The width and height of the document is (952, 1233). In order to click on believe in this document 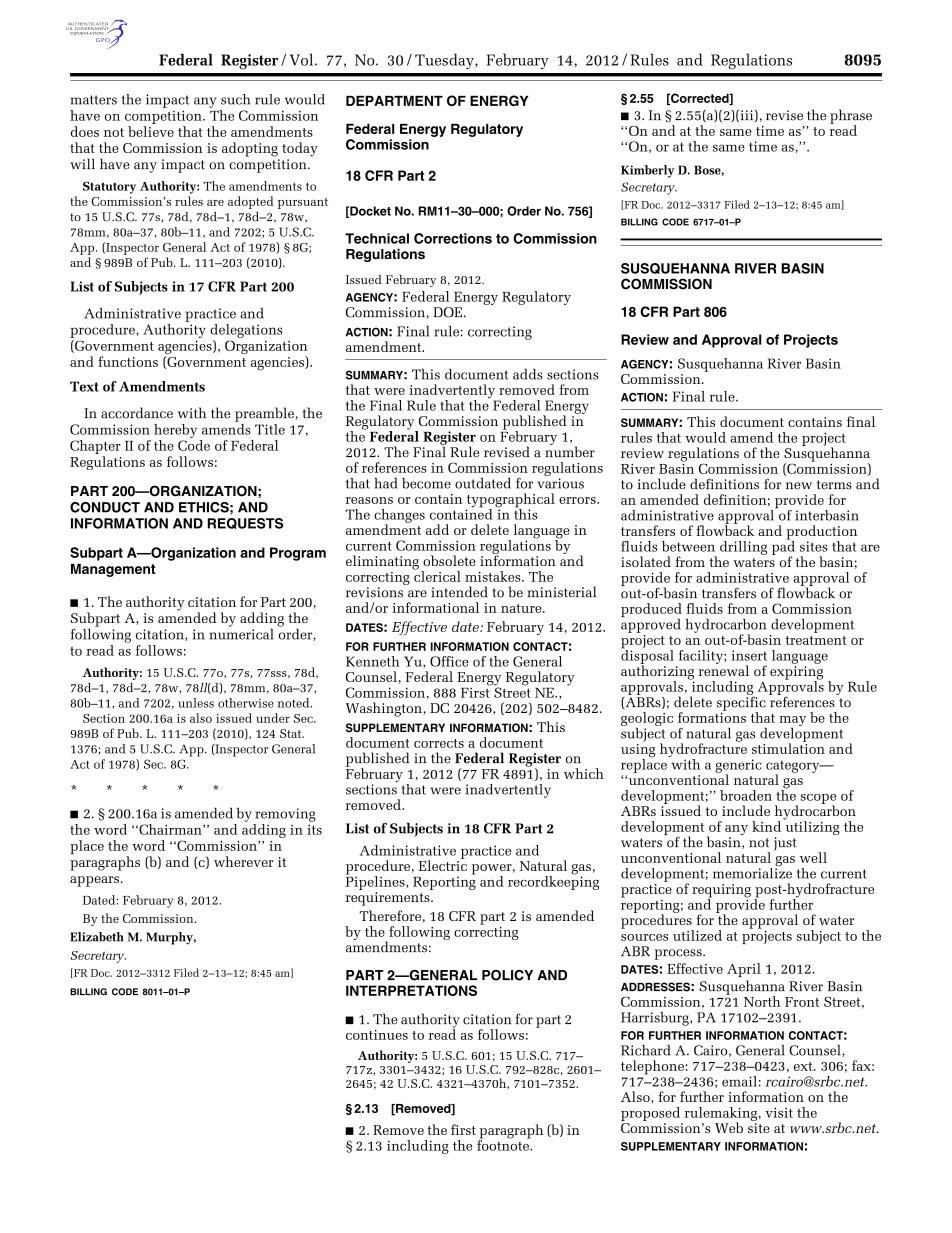, I will do `click(151, 131)`.
